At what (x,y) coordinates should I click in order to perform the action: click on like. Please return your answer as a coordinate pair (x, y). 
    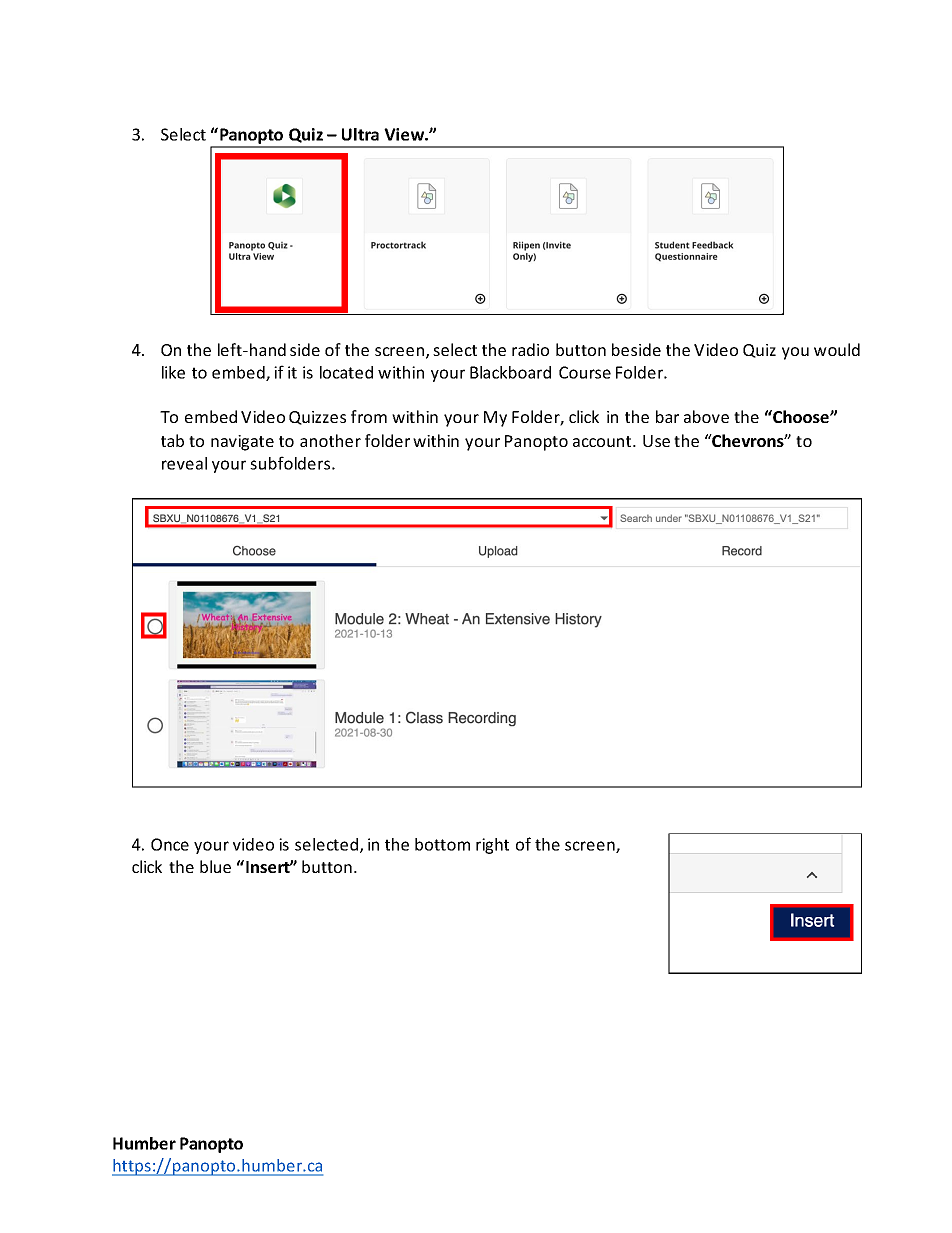
    Looking at the image, I should click on (173, 372).
